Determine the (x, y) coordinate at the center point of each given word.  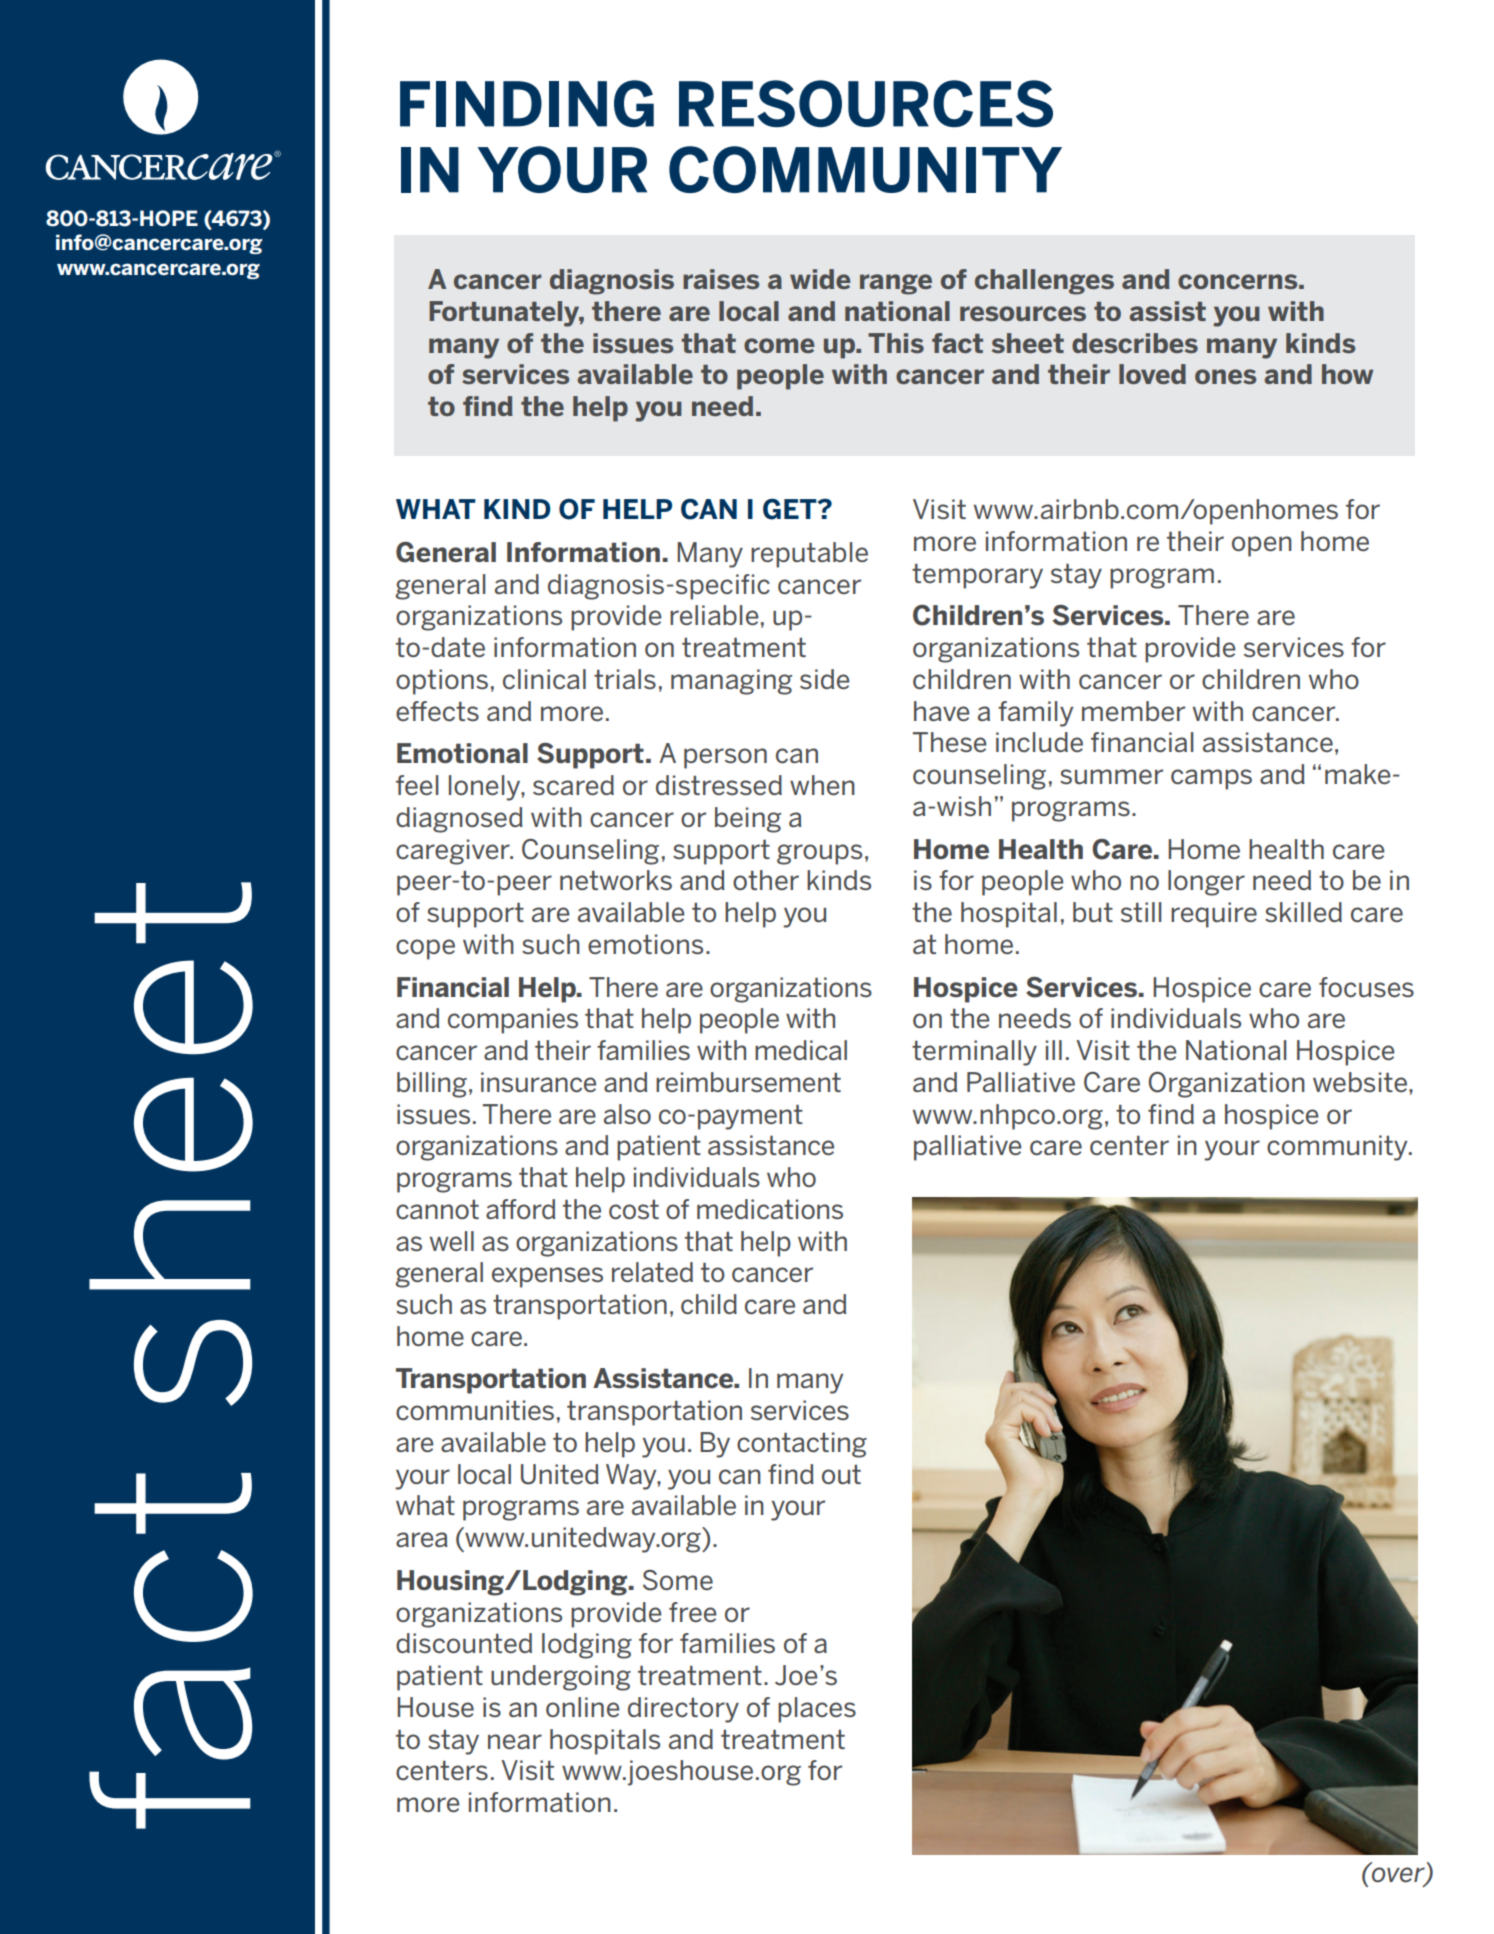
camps (1211, 779)
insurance (538, 1082)
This (896, 343)
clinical (544, 679)
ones (1225, 376)
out (841, 1474)
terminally (974, 1053)
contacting (802, 1445)
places (817, 1710)
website (1360, 1082)
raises (721, 279)
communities (475, 1410)
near (515, 1742)
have (942, 711)
